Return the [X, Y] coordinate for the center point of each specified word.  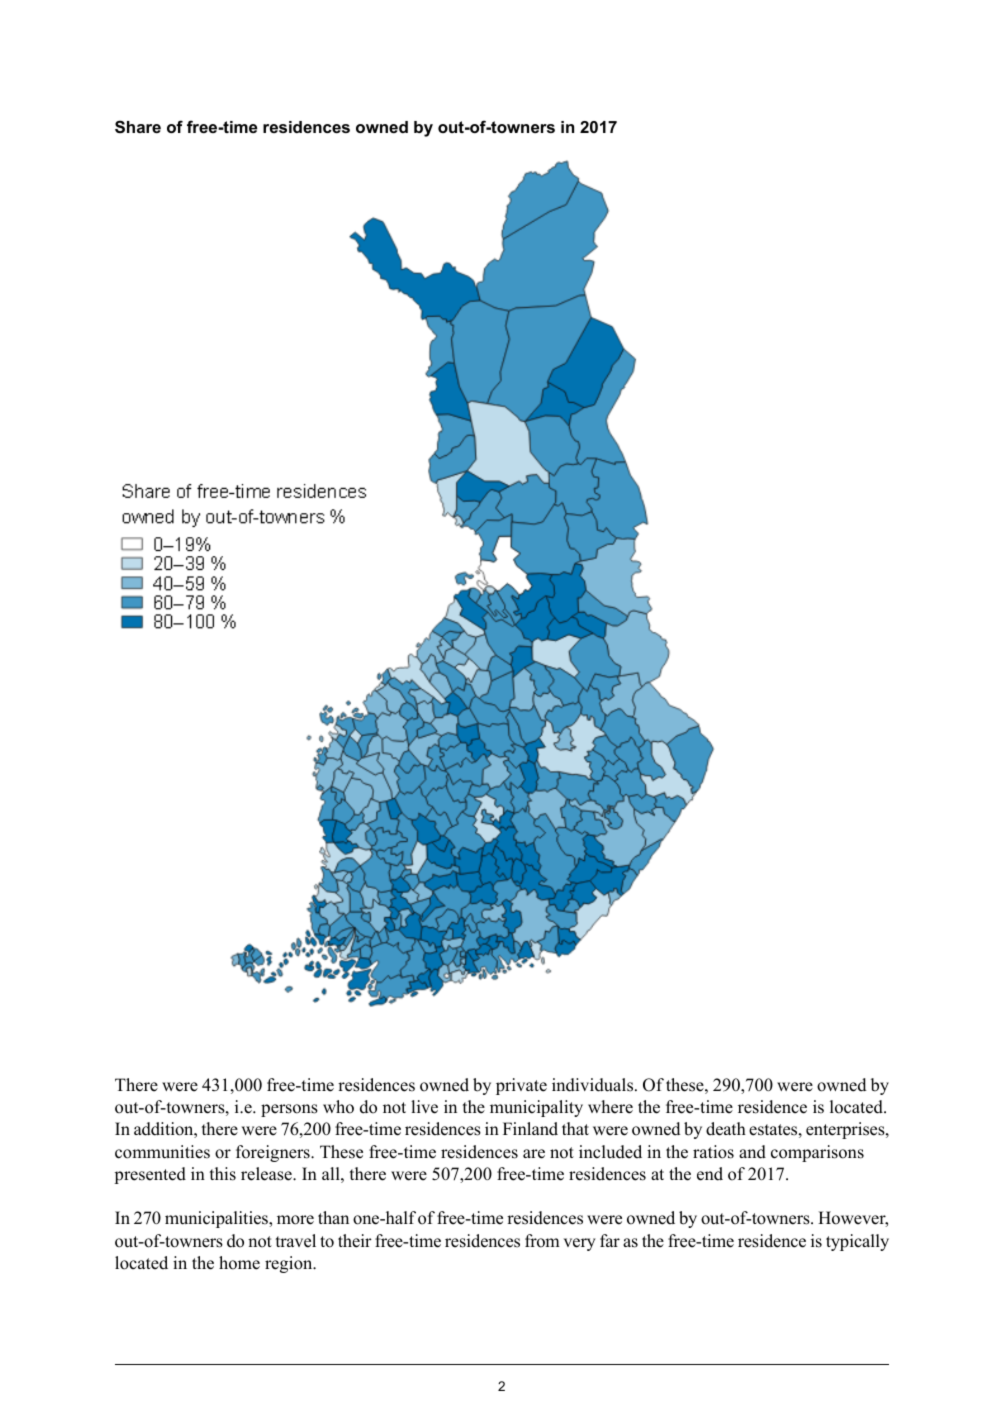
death [726, 1129]
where [610, 1107]
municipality [536, 1108]
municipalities [217, 1219]
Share [138, 126]
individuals [592, 1085]
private [521, 1086]
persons [289, 1110]
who [338, 1107]
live [424, 1107]
